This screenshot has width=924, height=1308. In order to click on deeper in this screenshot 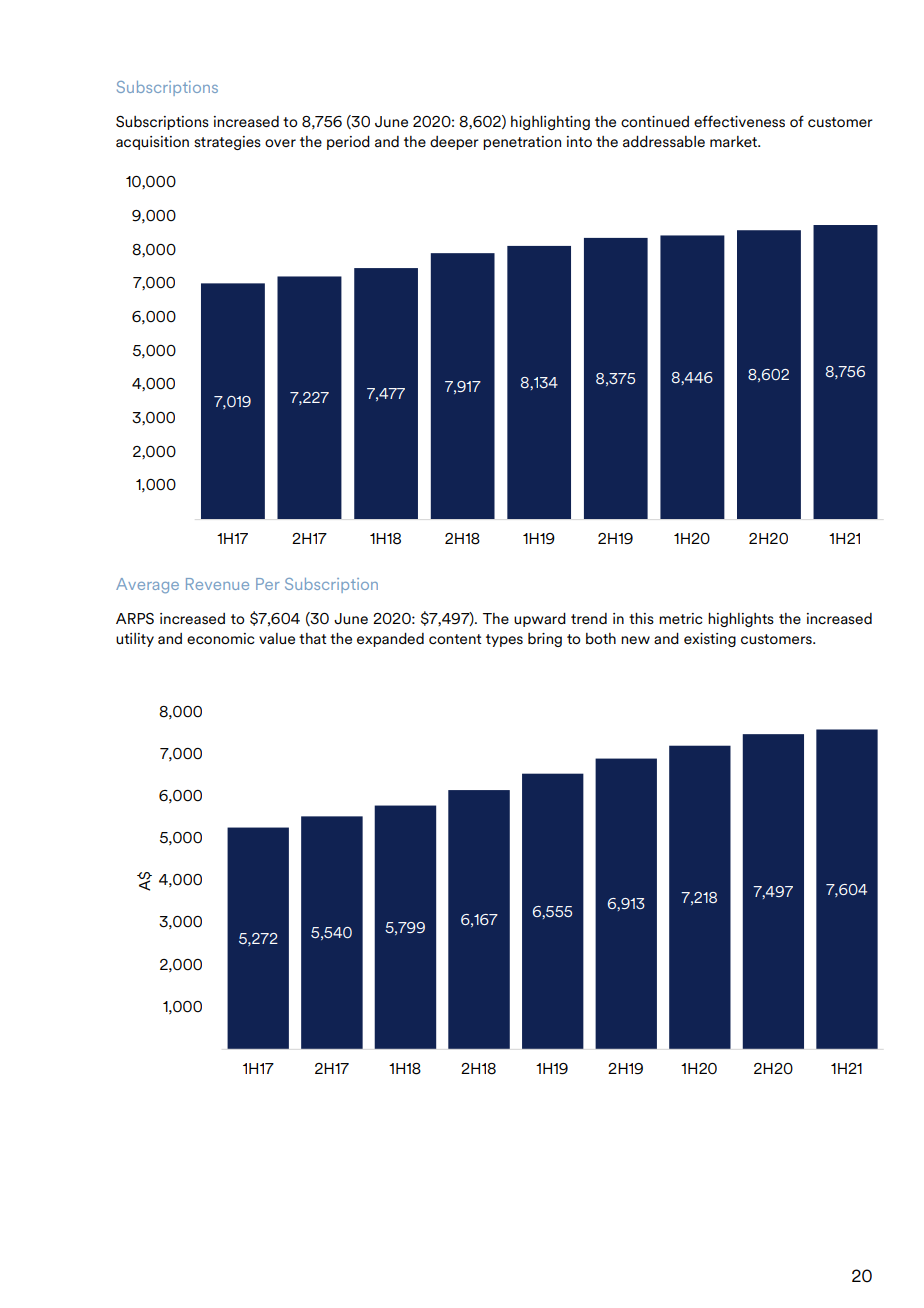, I will do `click(454, 143)`.
